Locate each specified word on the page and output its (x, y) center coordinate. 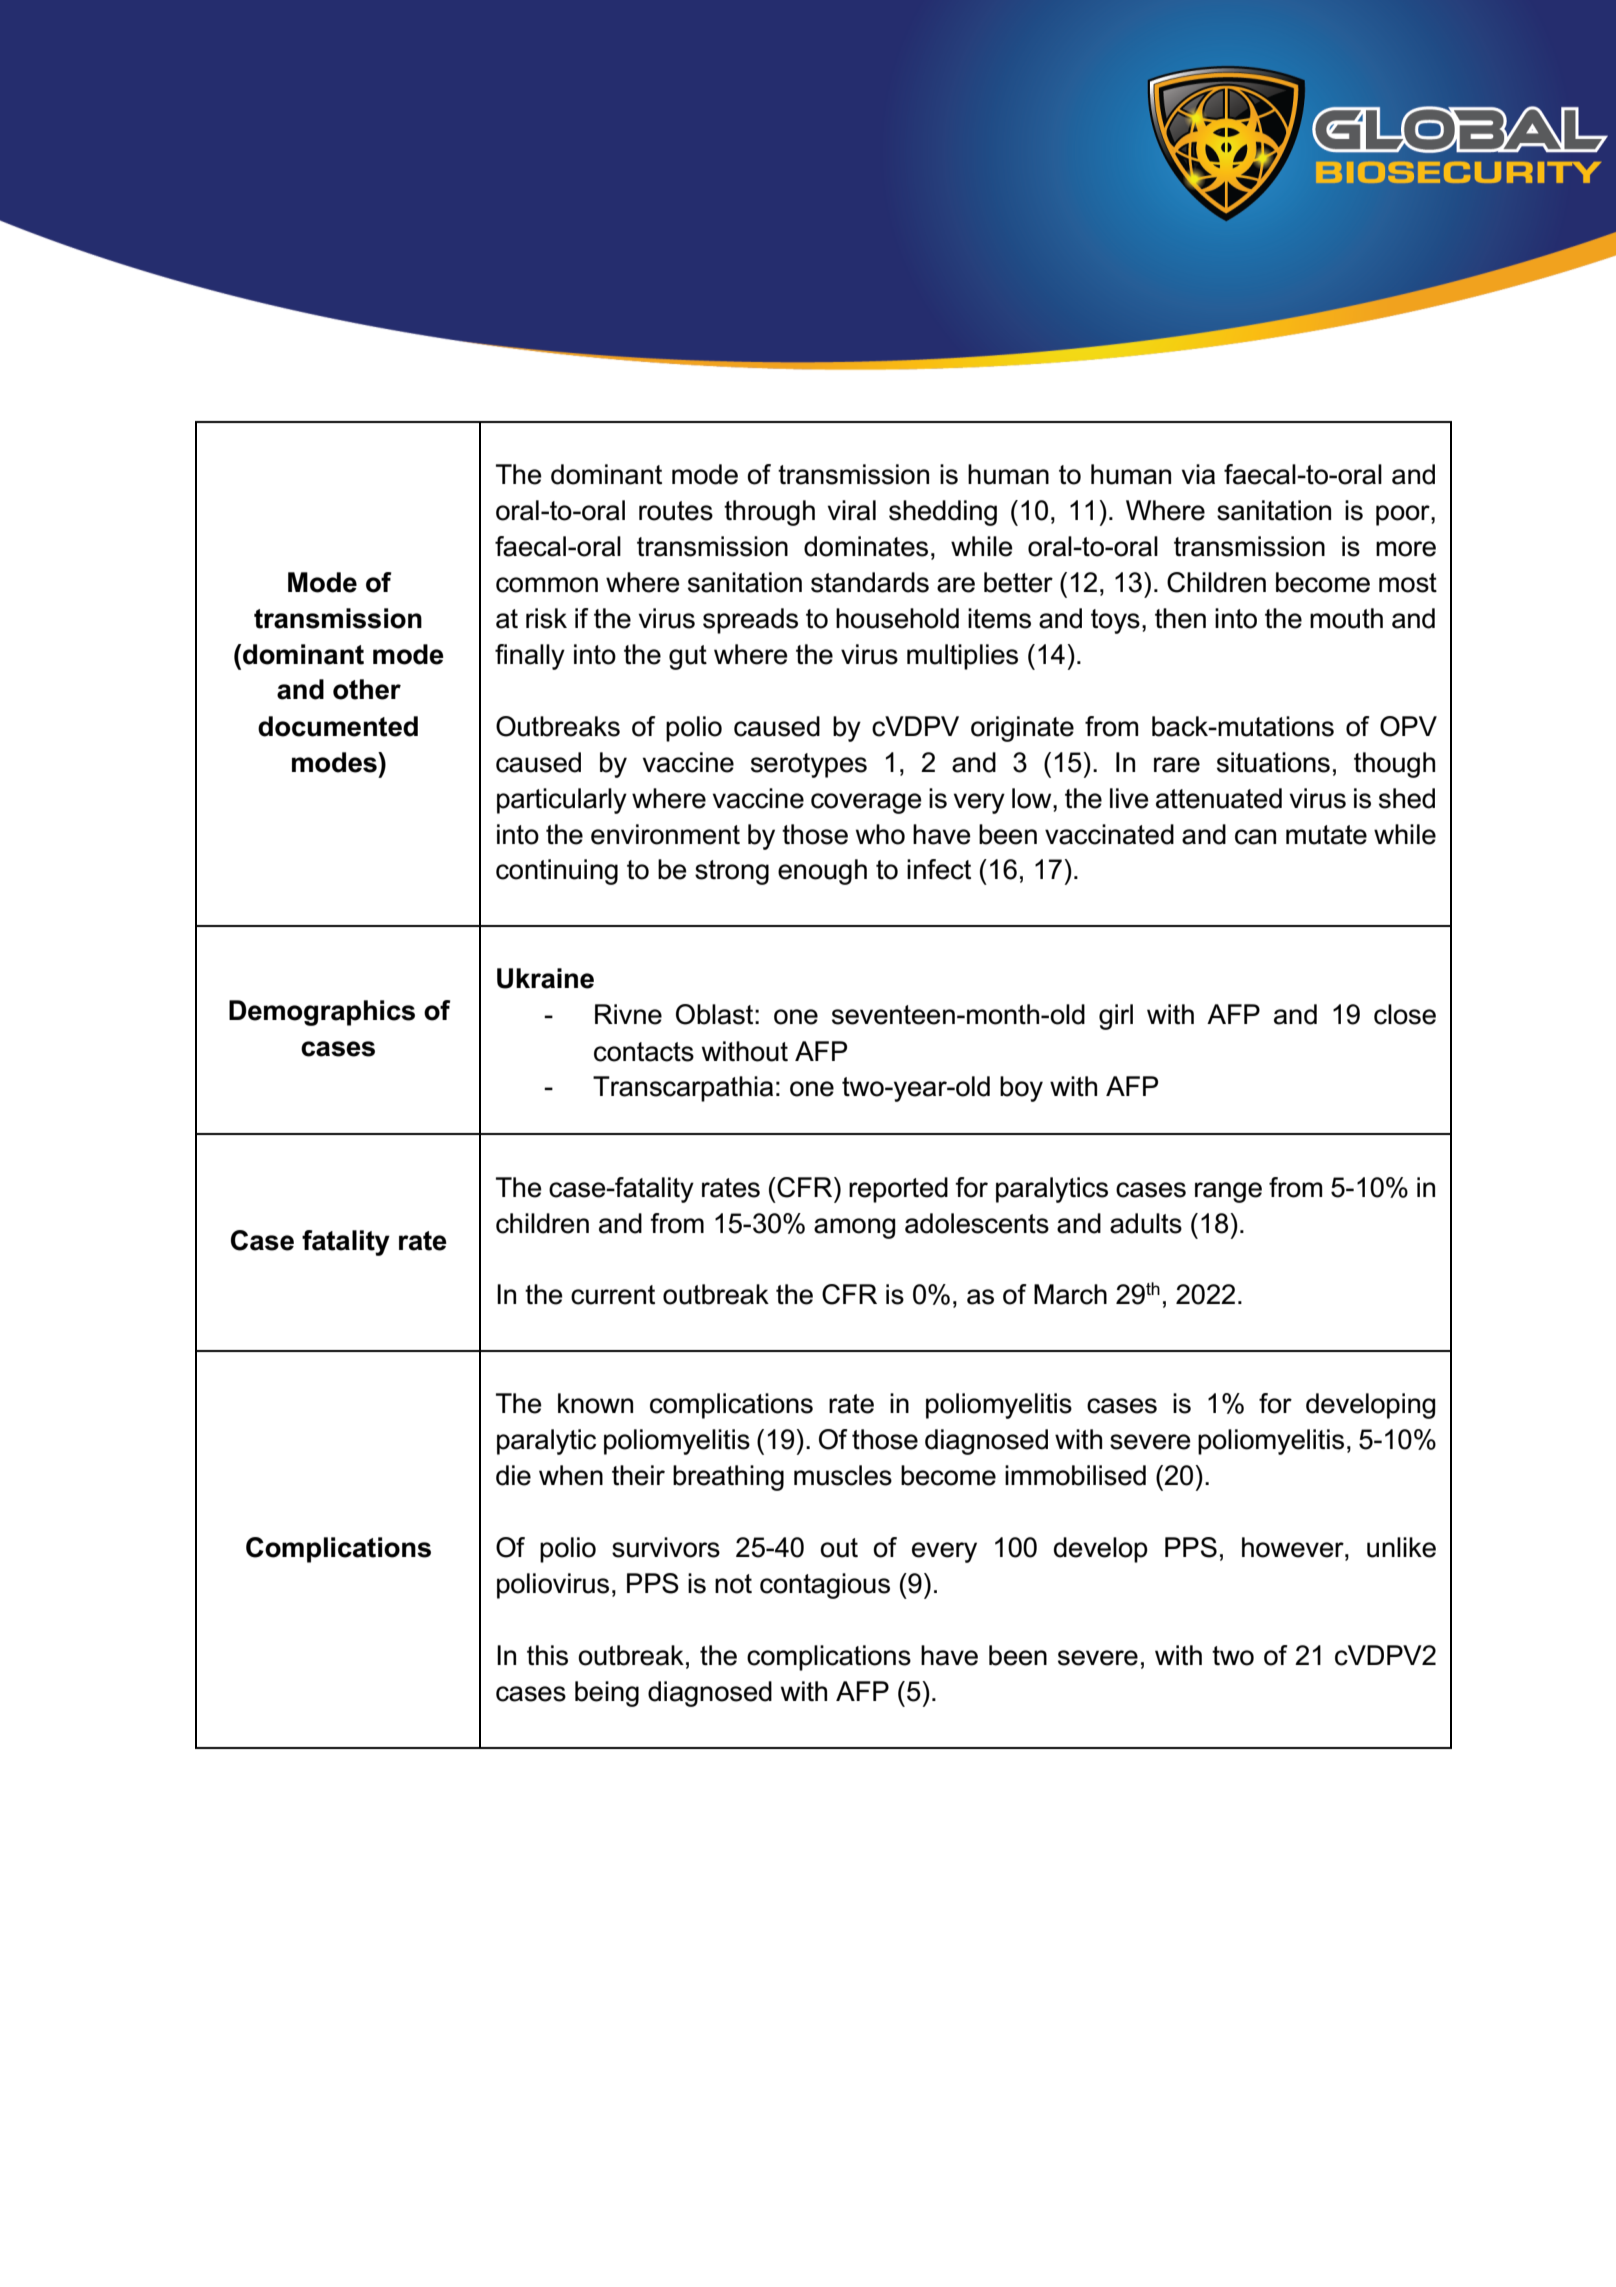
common (547, 585)
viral (852, 510)
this (547, 1655)
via (1198, 474)
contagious (825, 1586)
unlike (1401, 1547)
